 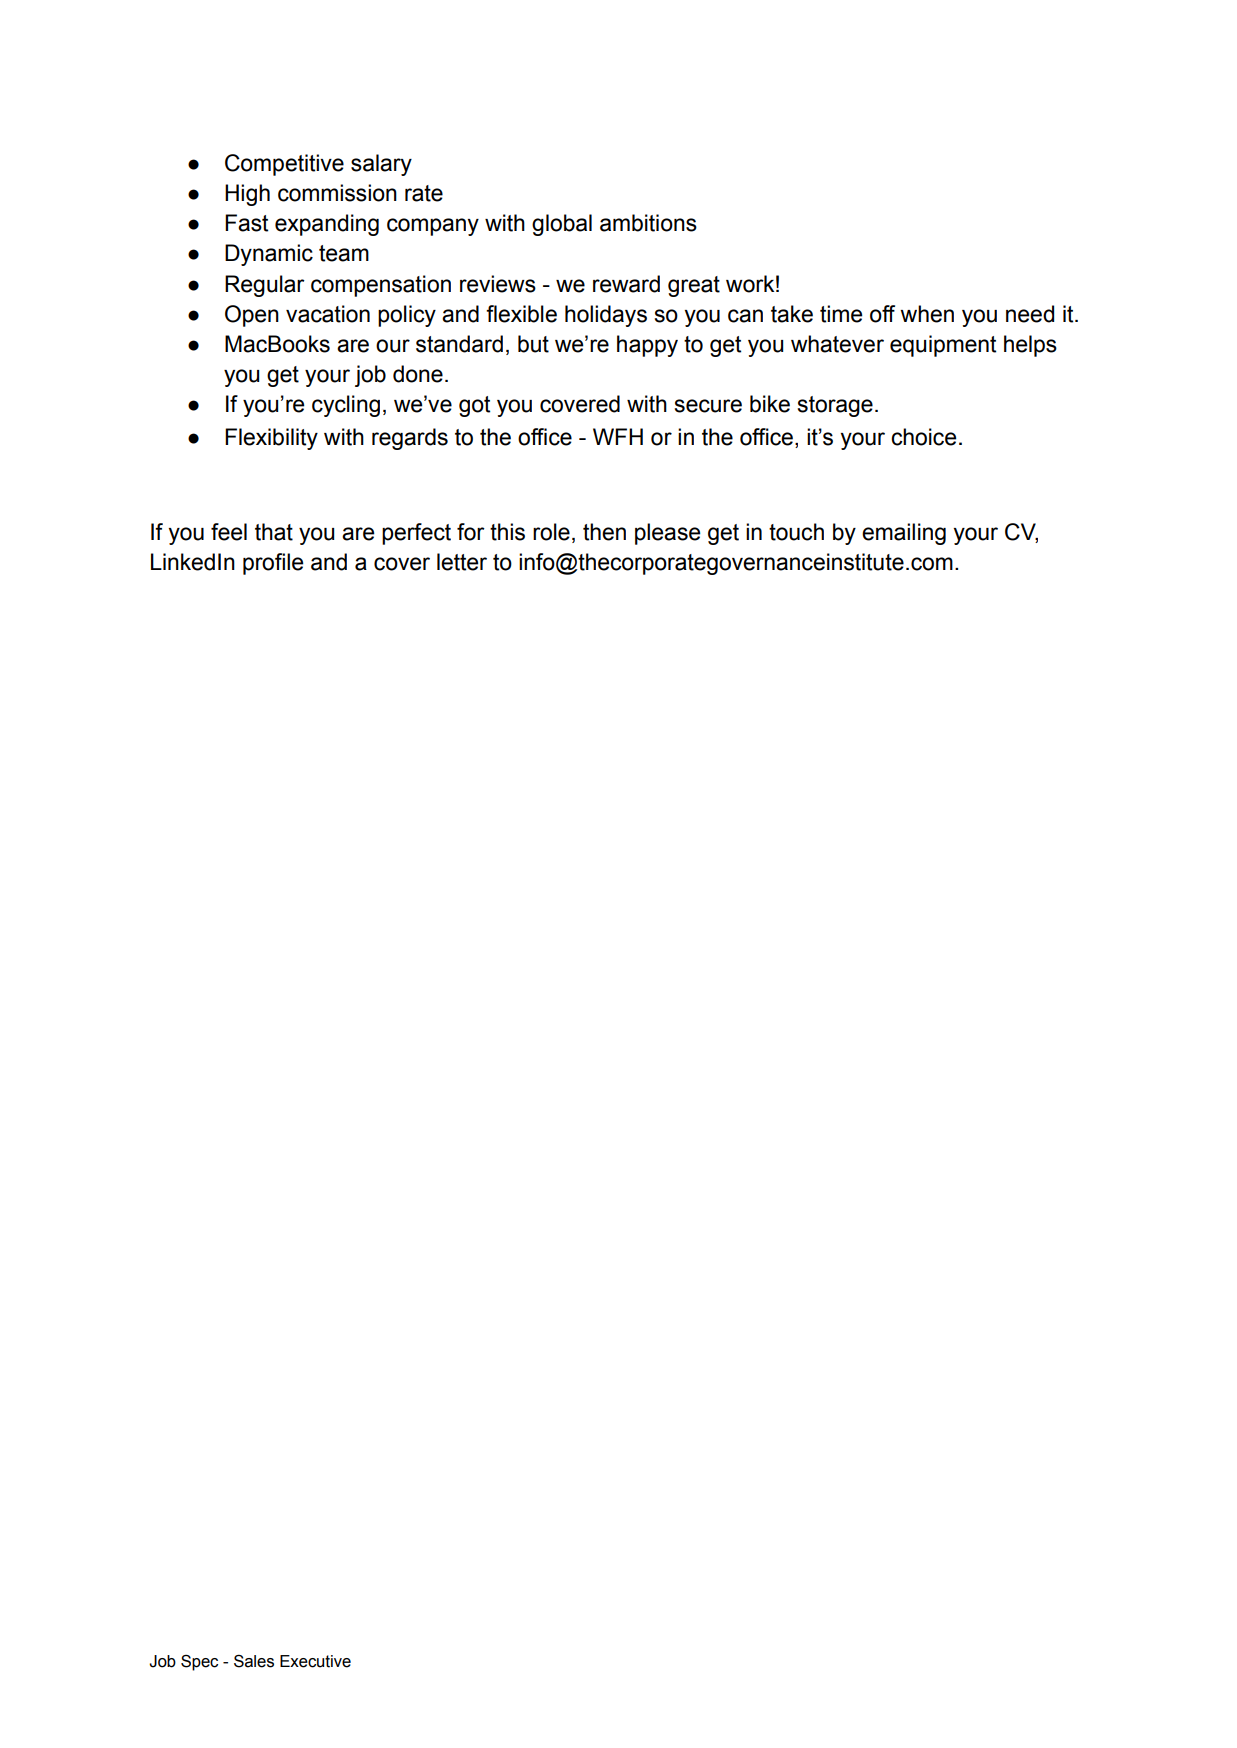 I want to click on ambitions, so click(x=648, y=223).
